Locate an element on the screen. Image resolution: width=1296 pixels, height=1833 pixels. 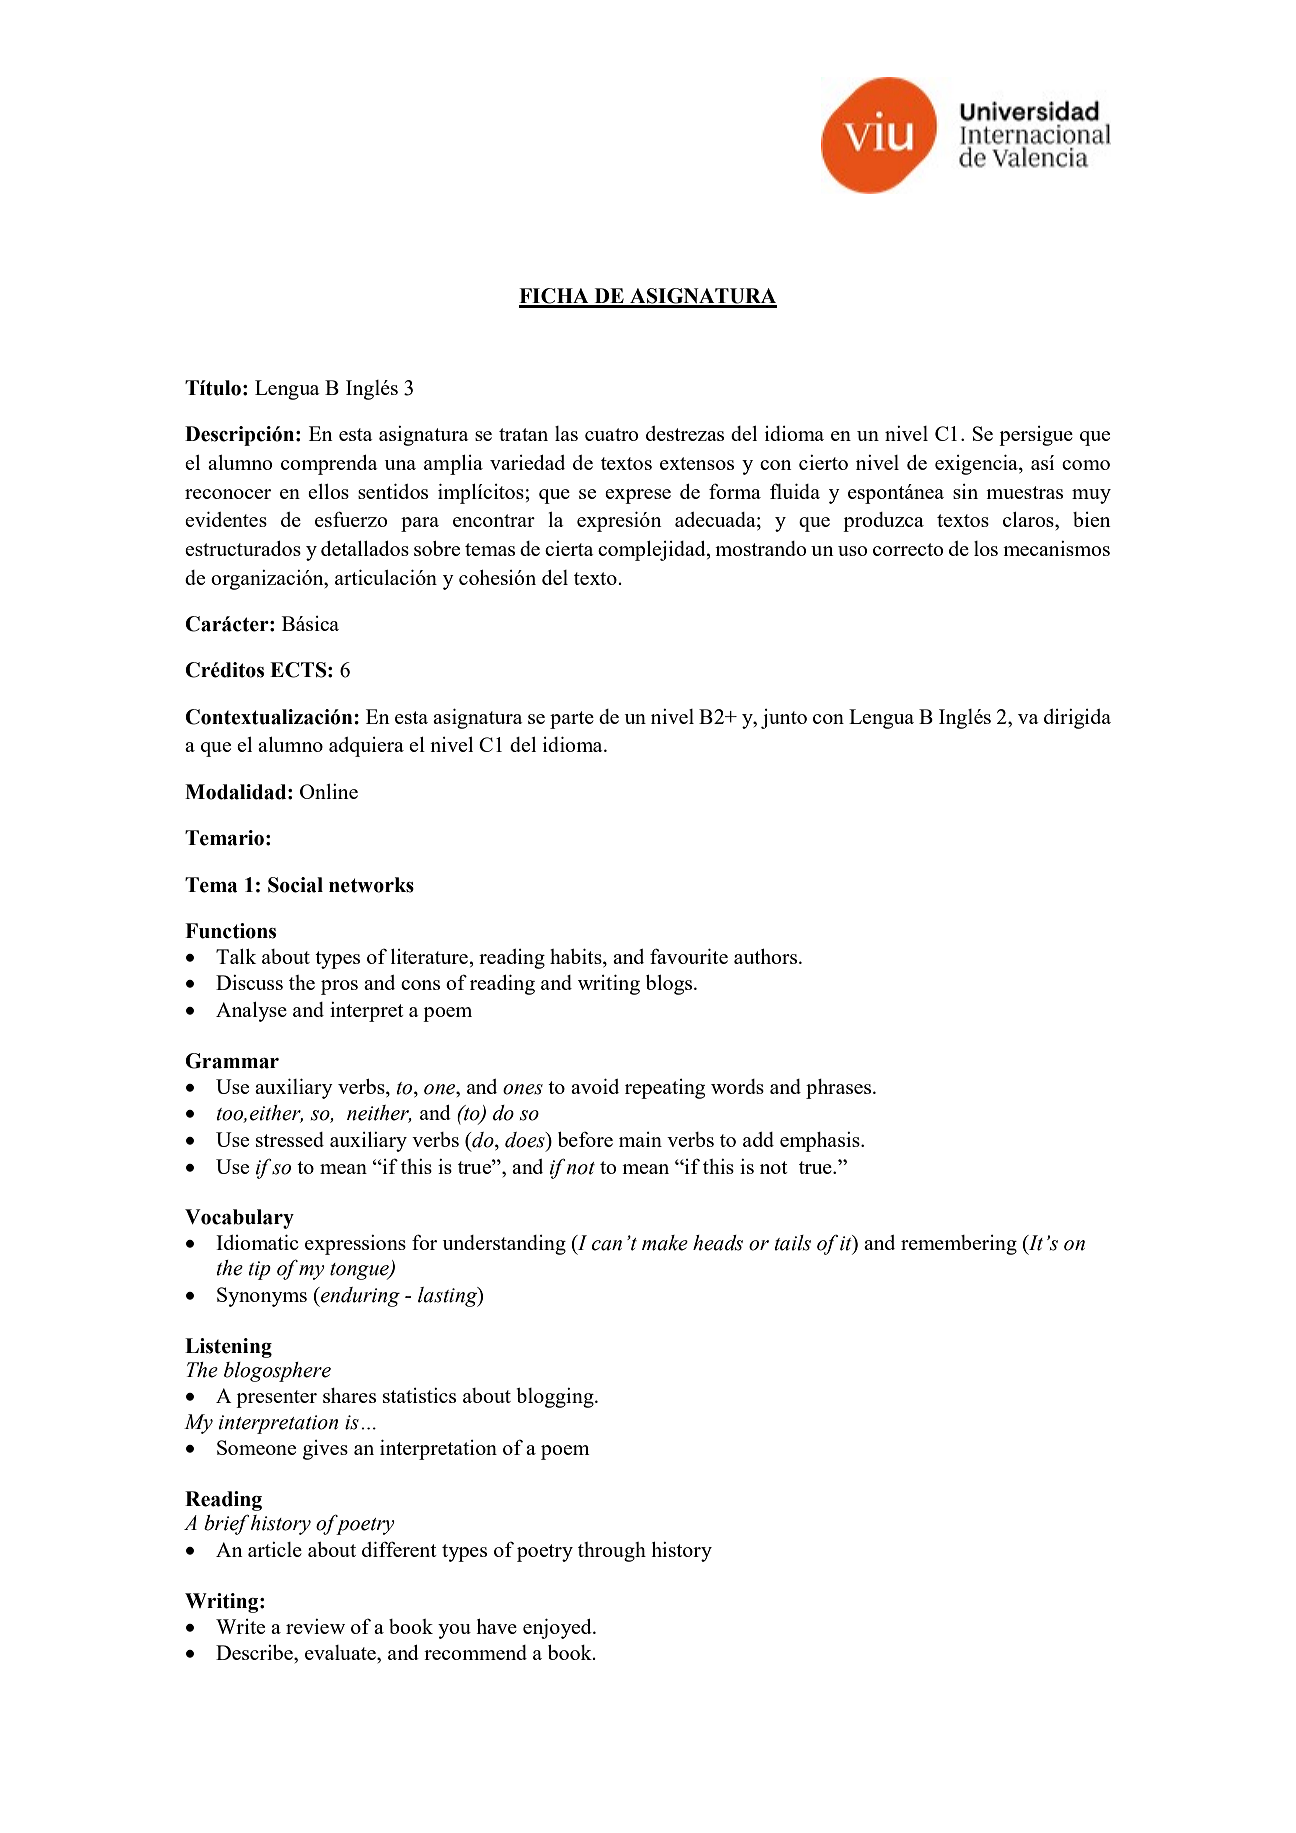
review is located at coordinates (315, 1626).
